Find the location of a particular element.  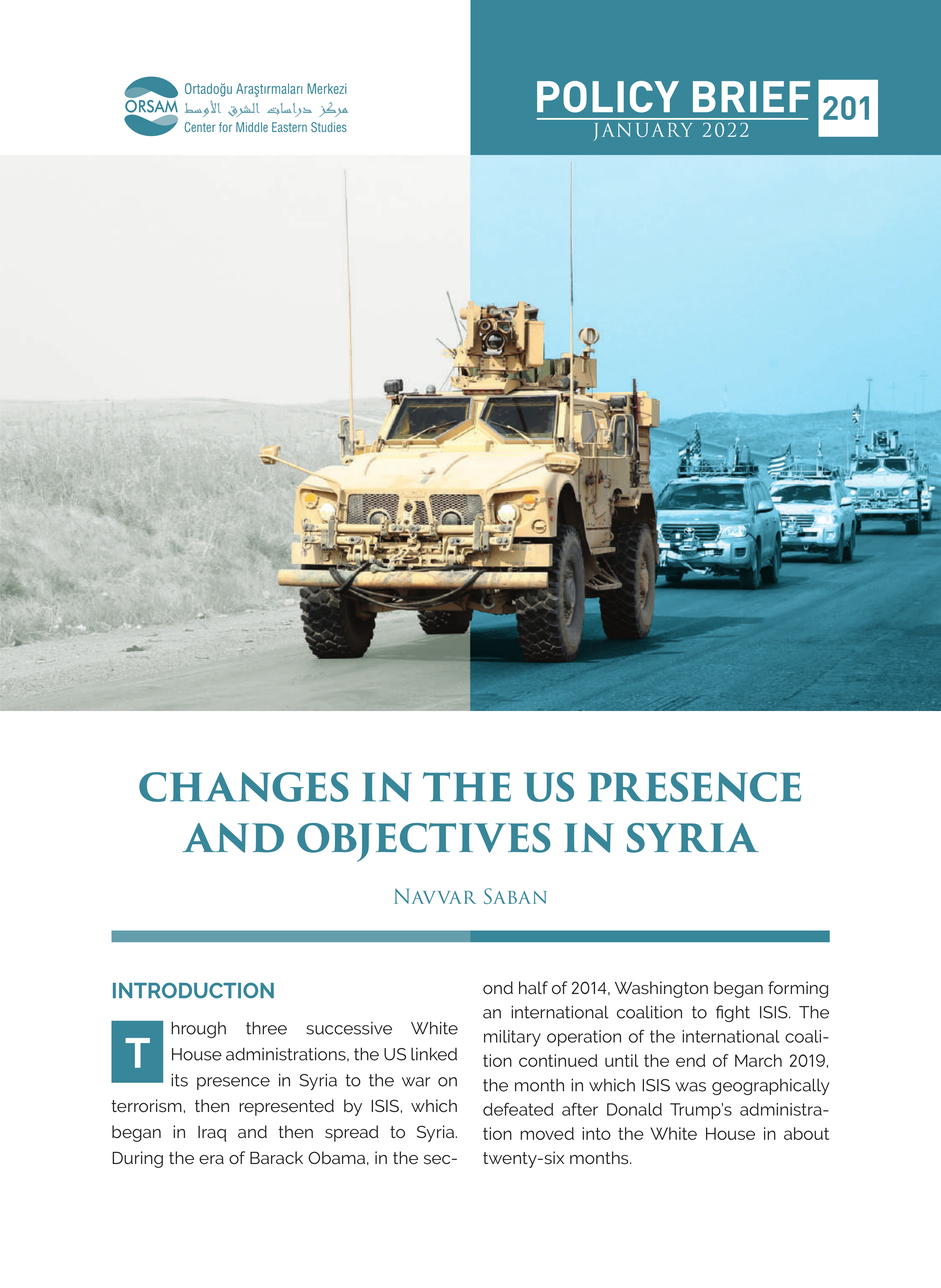

POLICY is located at coordinates (608, 97).
